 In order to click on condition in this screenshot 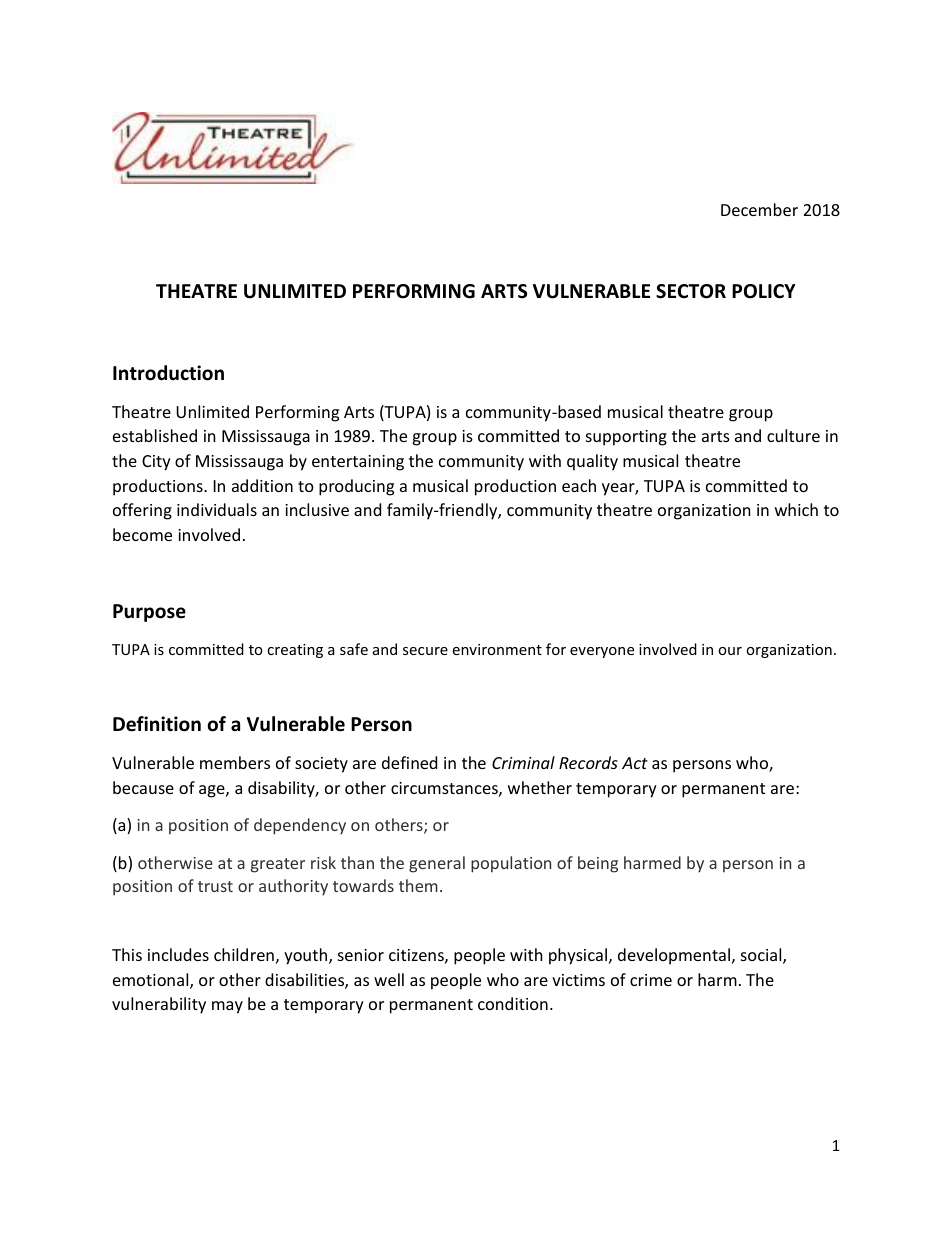, I will do `click(513, 1003)`.
